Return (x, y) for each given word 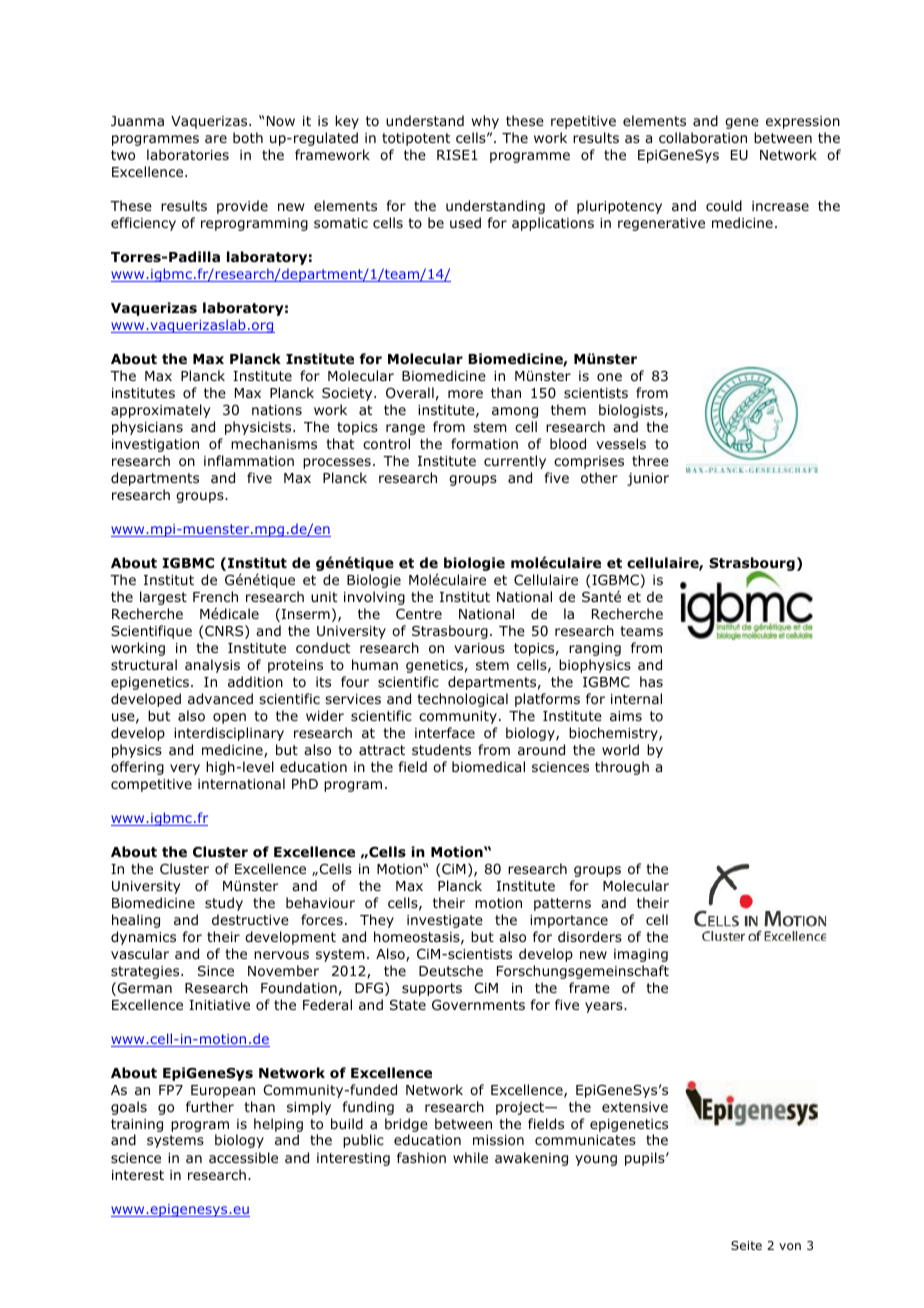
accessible (243, 1157)
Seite (746, 1245)
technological (463, 700)
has (651, 681)
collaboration (703, 137)
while (470, 1157)
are (216, 139)
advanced (220, 699)
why (485, 122)
